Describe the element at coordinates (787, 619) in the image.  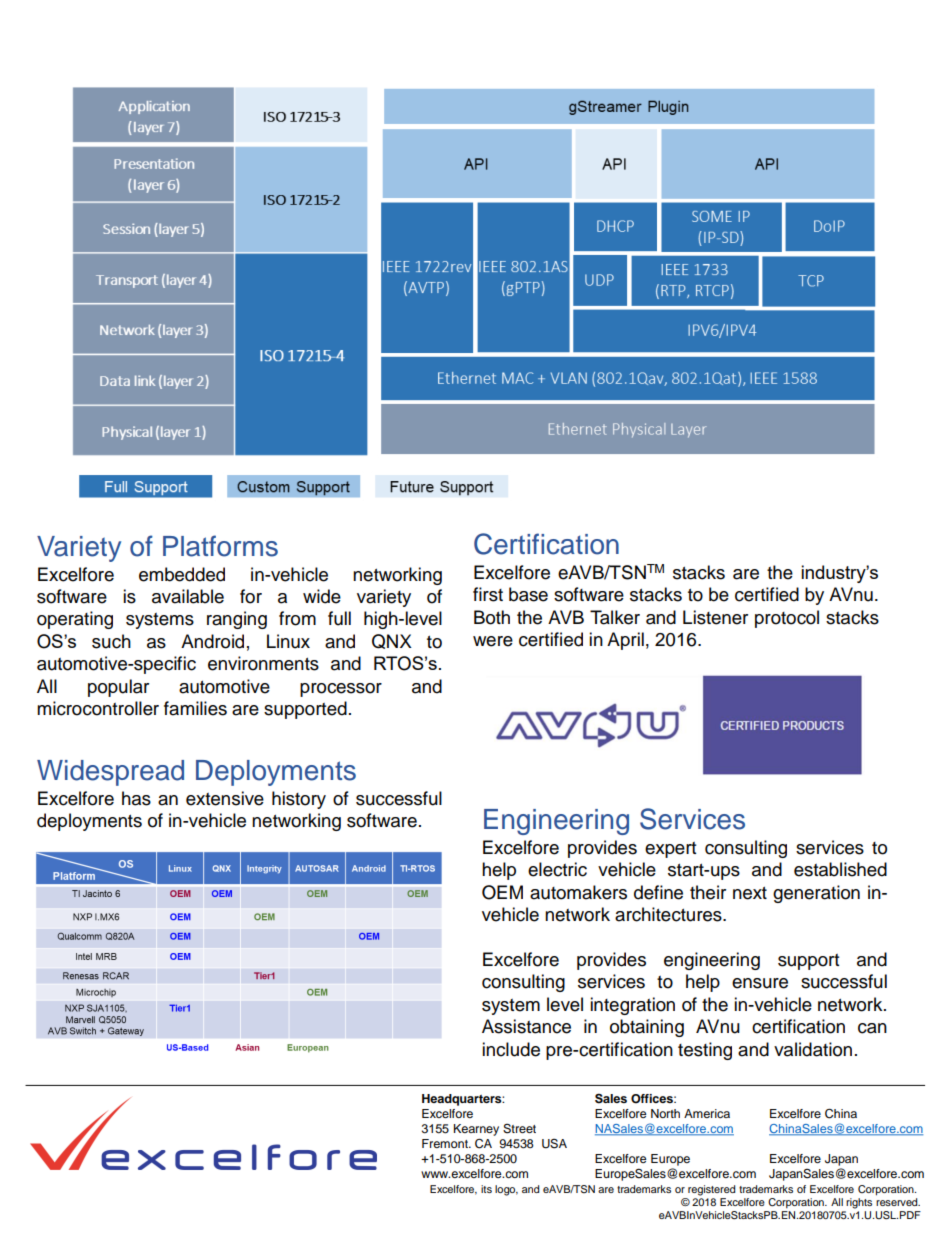
I see `protocol` at that location.
